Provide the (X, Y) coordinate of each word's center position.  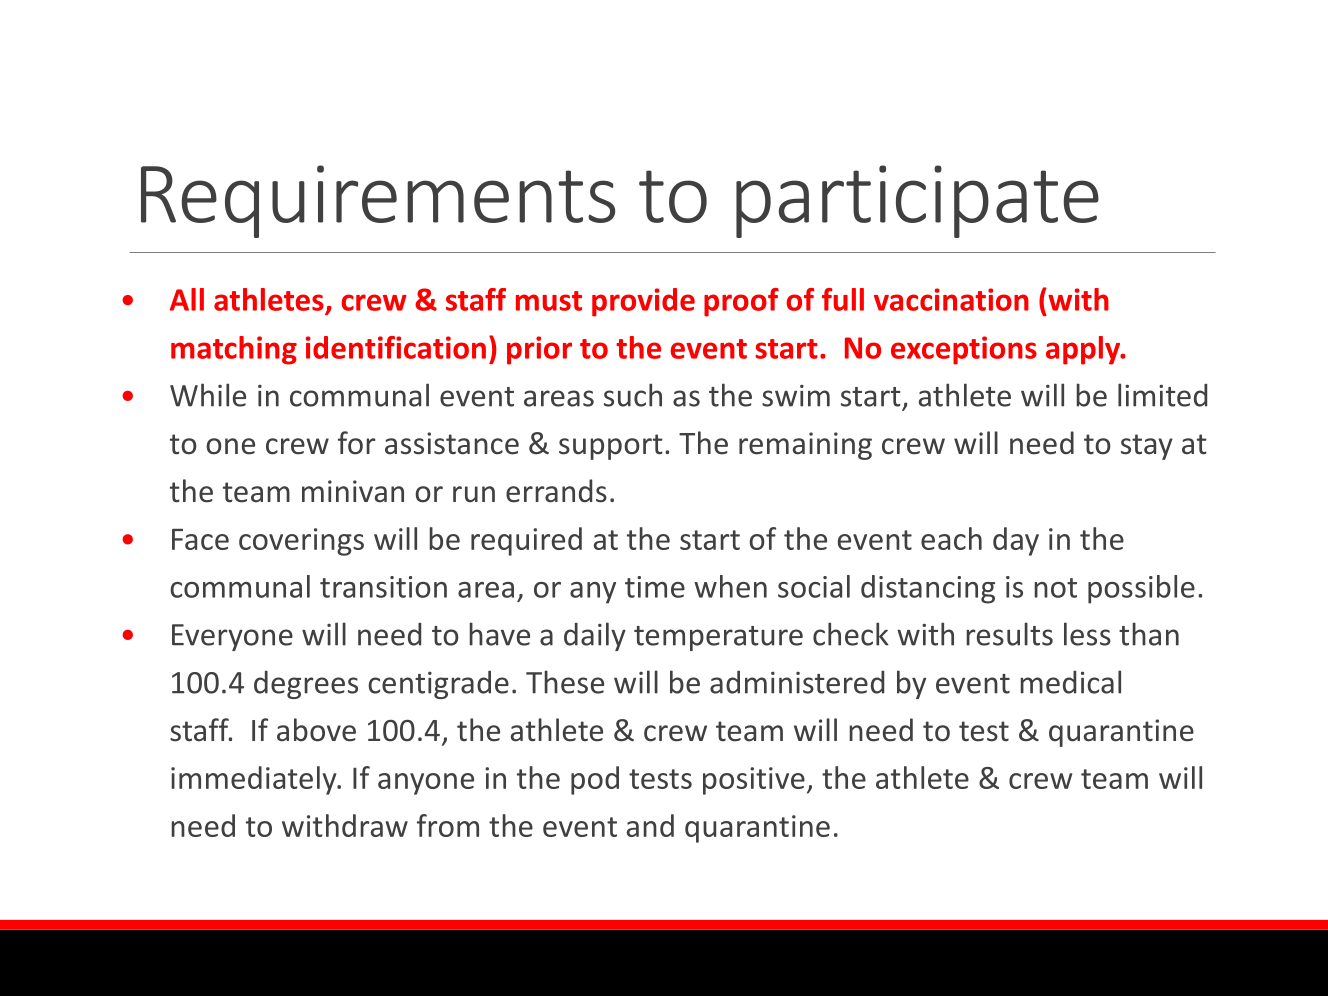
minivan (353, 491)
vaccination (951, 299)
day (1016, 541)
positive (754, 781)
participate (917, 201)
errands (556, 491)
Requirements (378, 201)
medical (1070, 682)
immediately (255, 780)
